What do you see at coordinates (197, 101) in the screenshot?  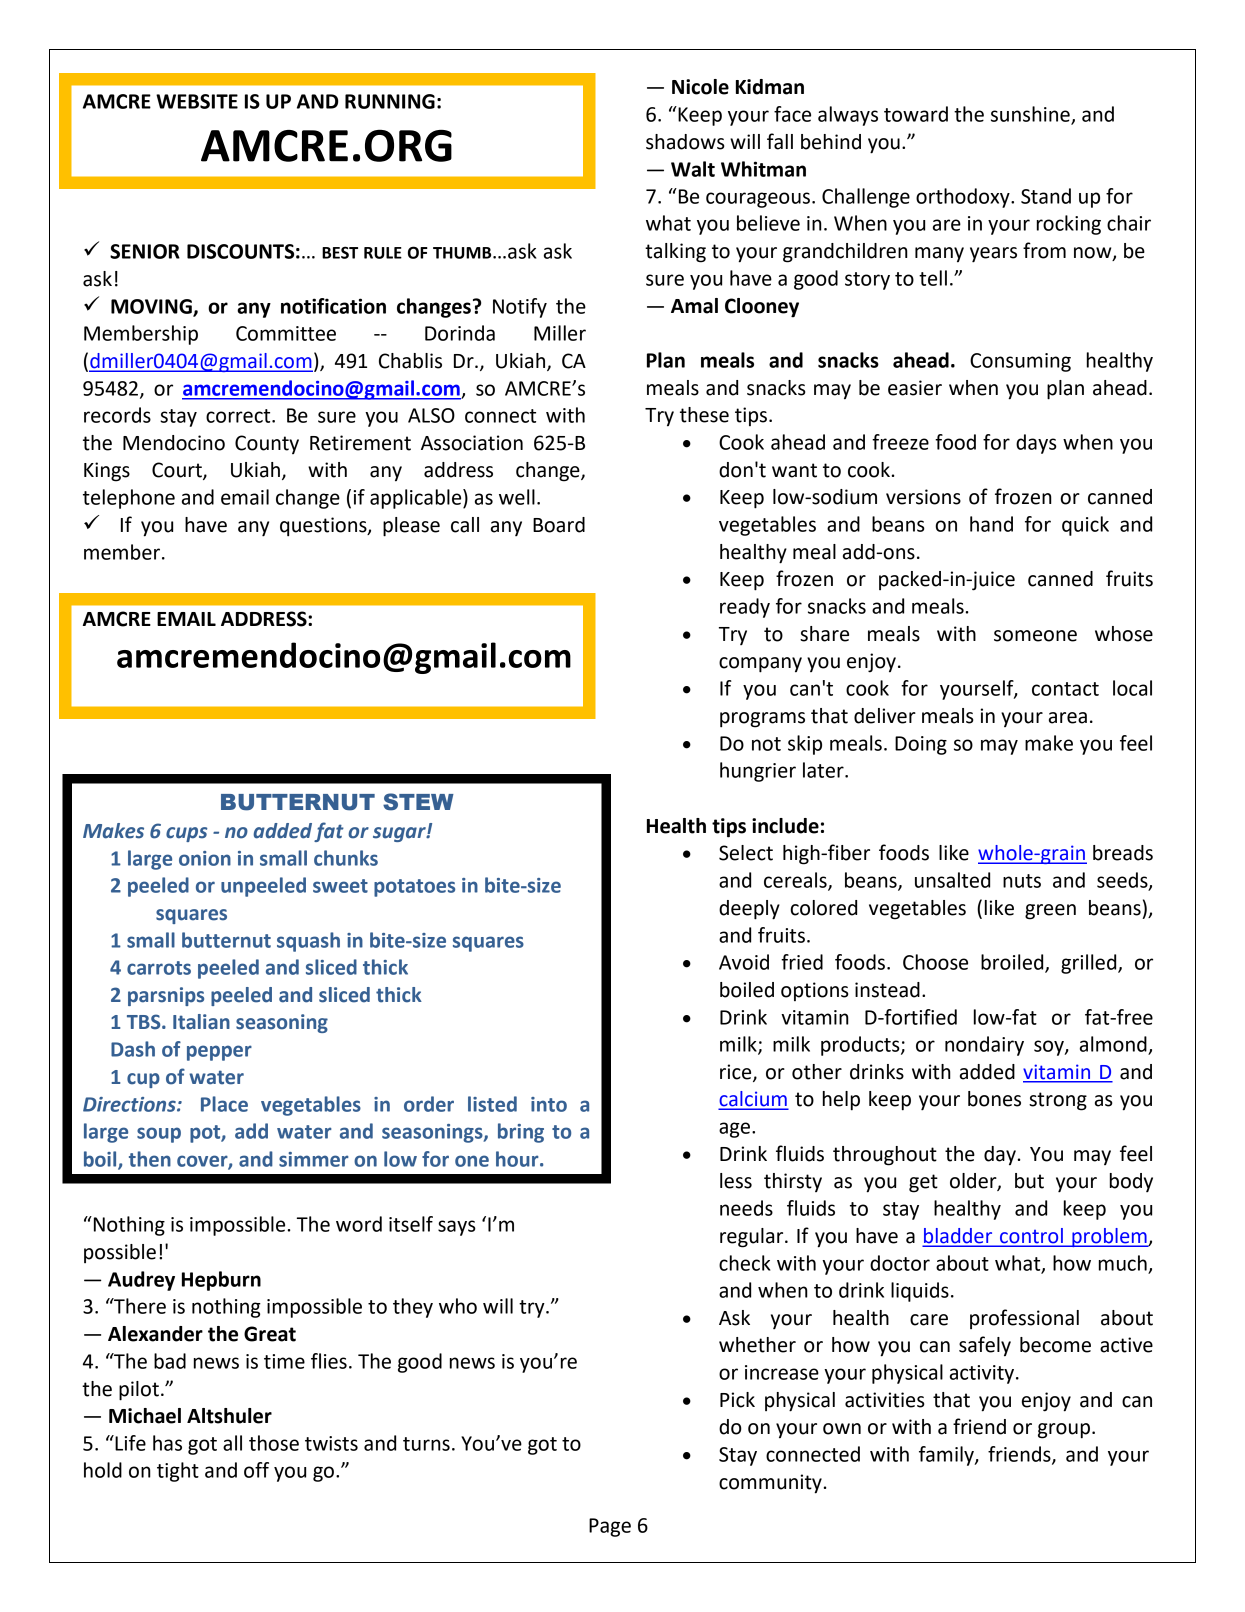 I see `WEBSITE` at bounding box center [197, 101].
